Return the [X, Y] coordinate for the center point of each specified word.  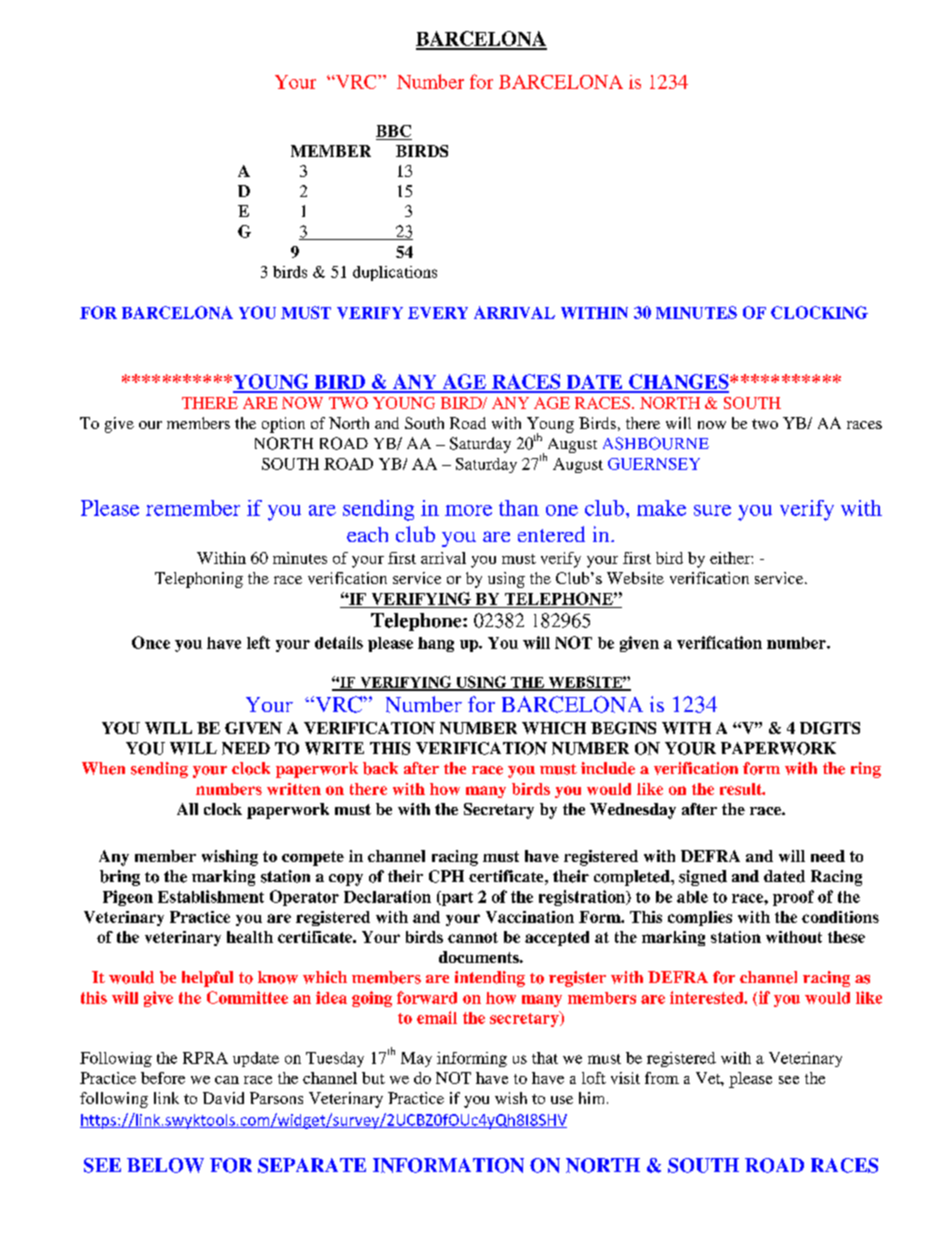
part [456, 898]
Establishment [211, 896]
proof [793, 898]
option [283, 425]
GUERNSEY [654, 464]
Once [151, 642]
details [339, 642]
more [468, 510]
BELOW [165, 1165]
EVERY [438, 313]
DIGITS [830, 728]
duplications [395, 273]
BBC [394, 132]
